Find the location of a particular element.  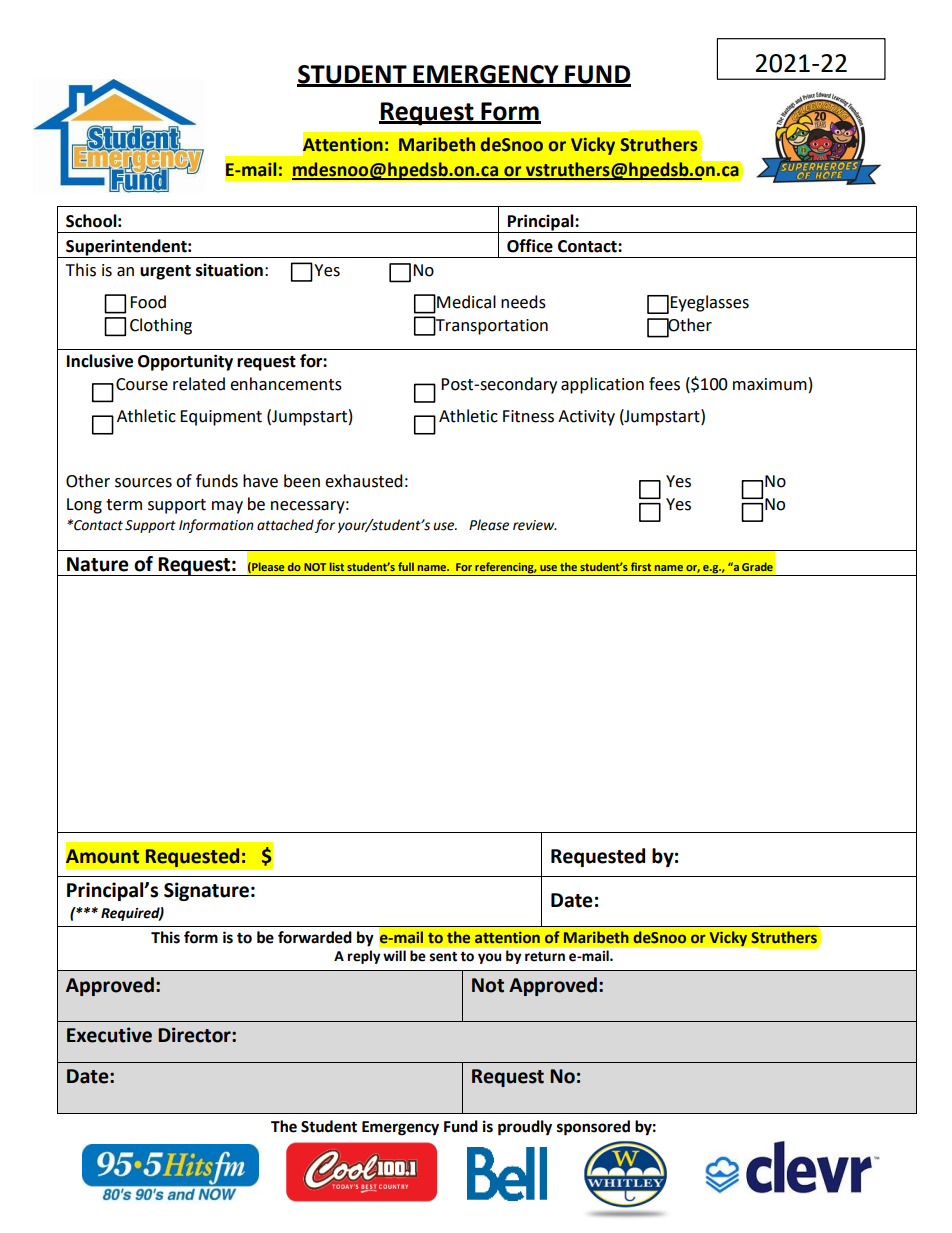

list is located at coordinates (337, 566).
